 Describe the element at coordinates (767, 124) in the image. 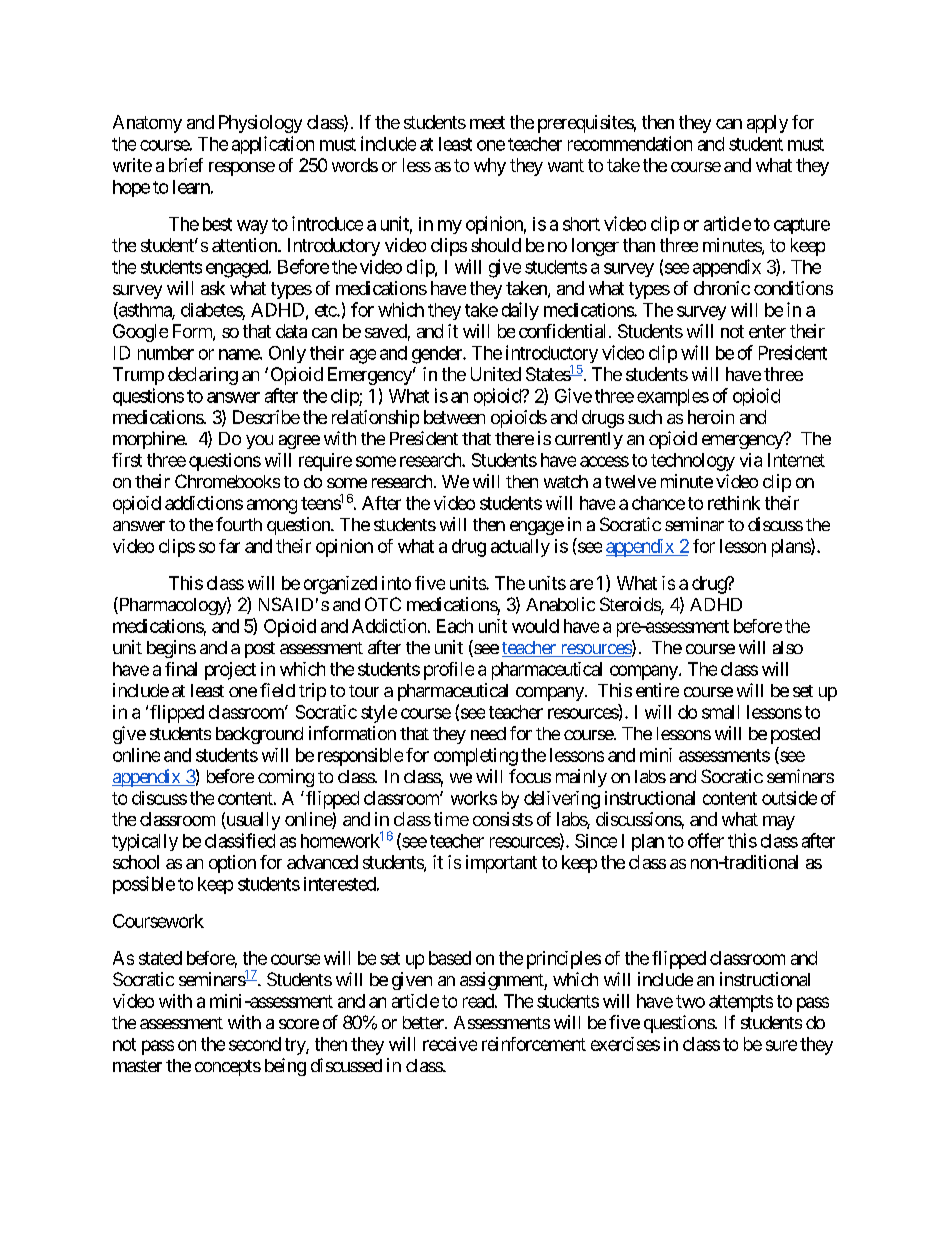

I see `apply` at that location.
